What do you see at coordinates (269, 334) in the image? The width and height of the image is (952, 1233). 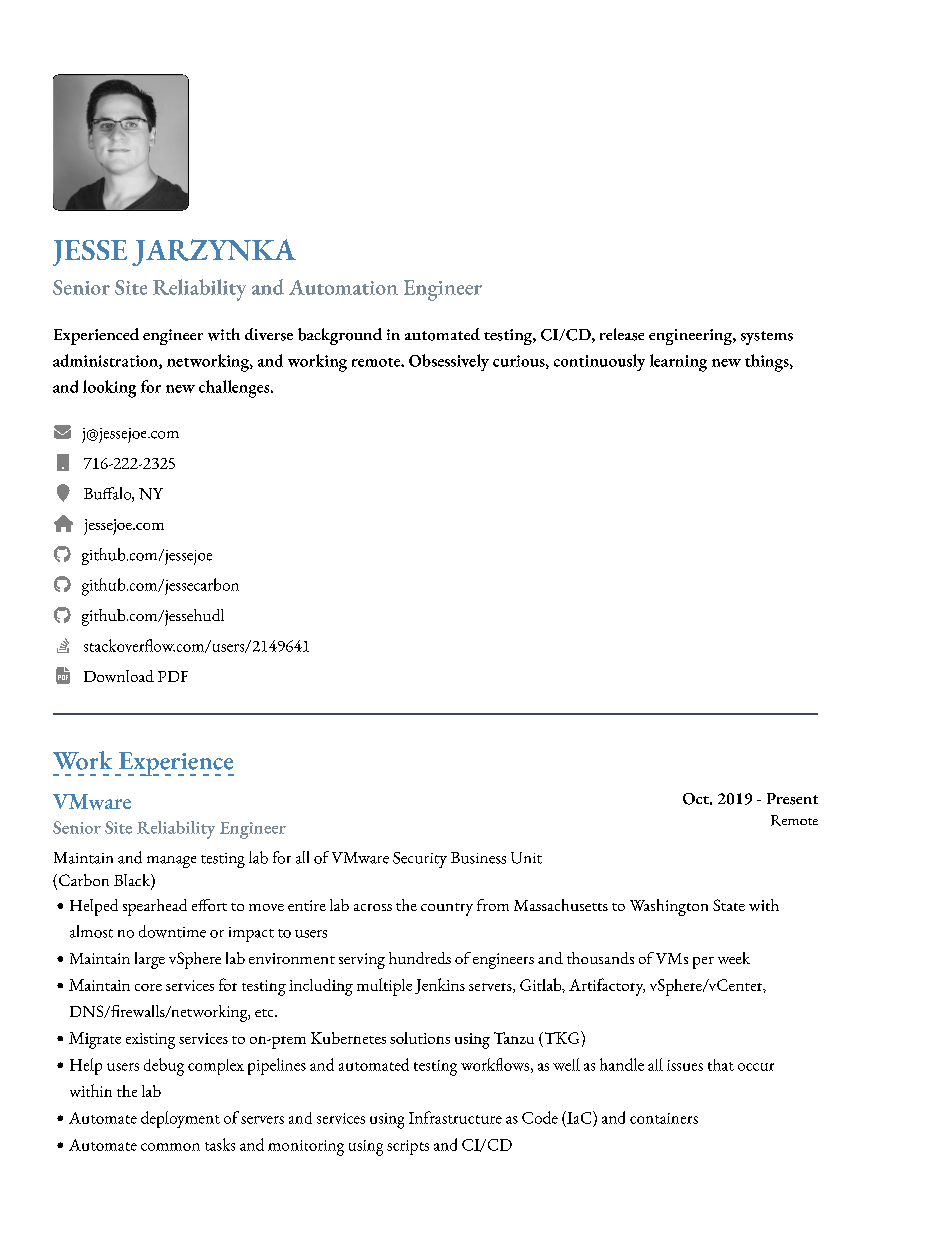 I see `diverse` at bounding box center [269, 334].
